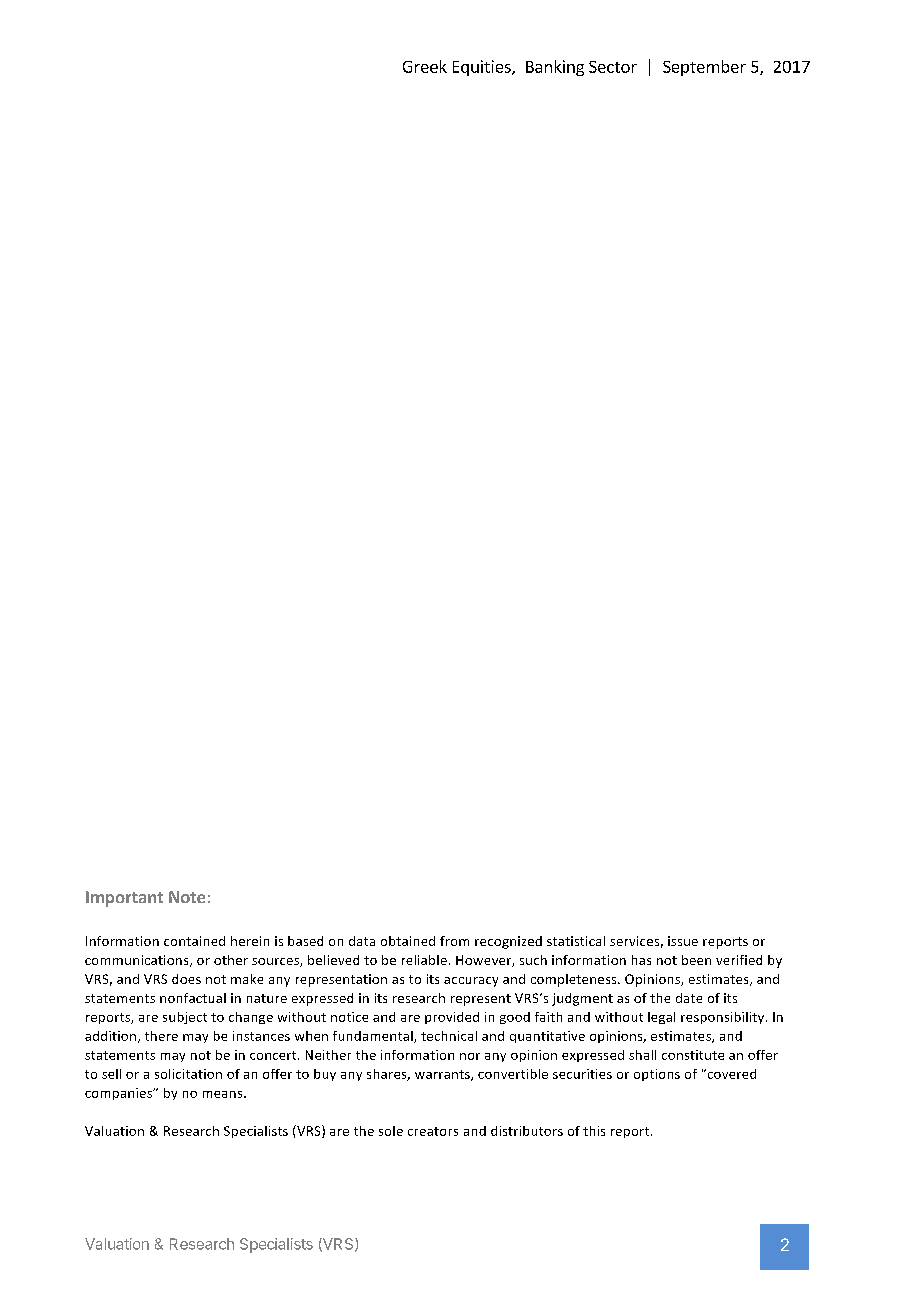 This page has width=924, height=1308. What do you see at coordinates (187, 897) in the page?
I see `Note` at bounding box center [187, 897].
